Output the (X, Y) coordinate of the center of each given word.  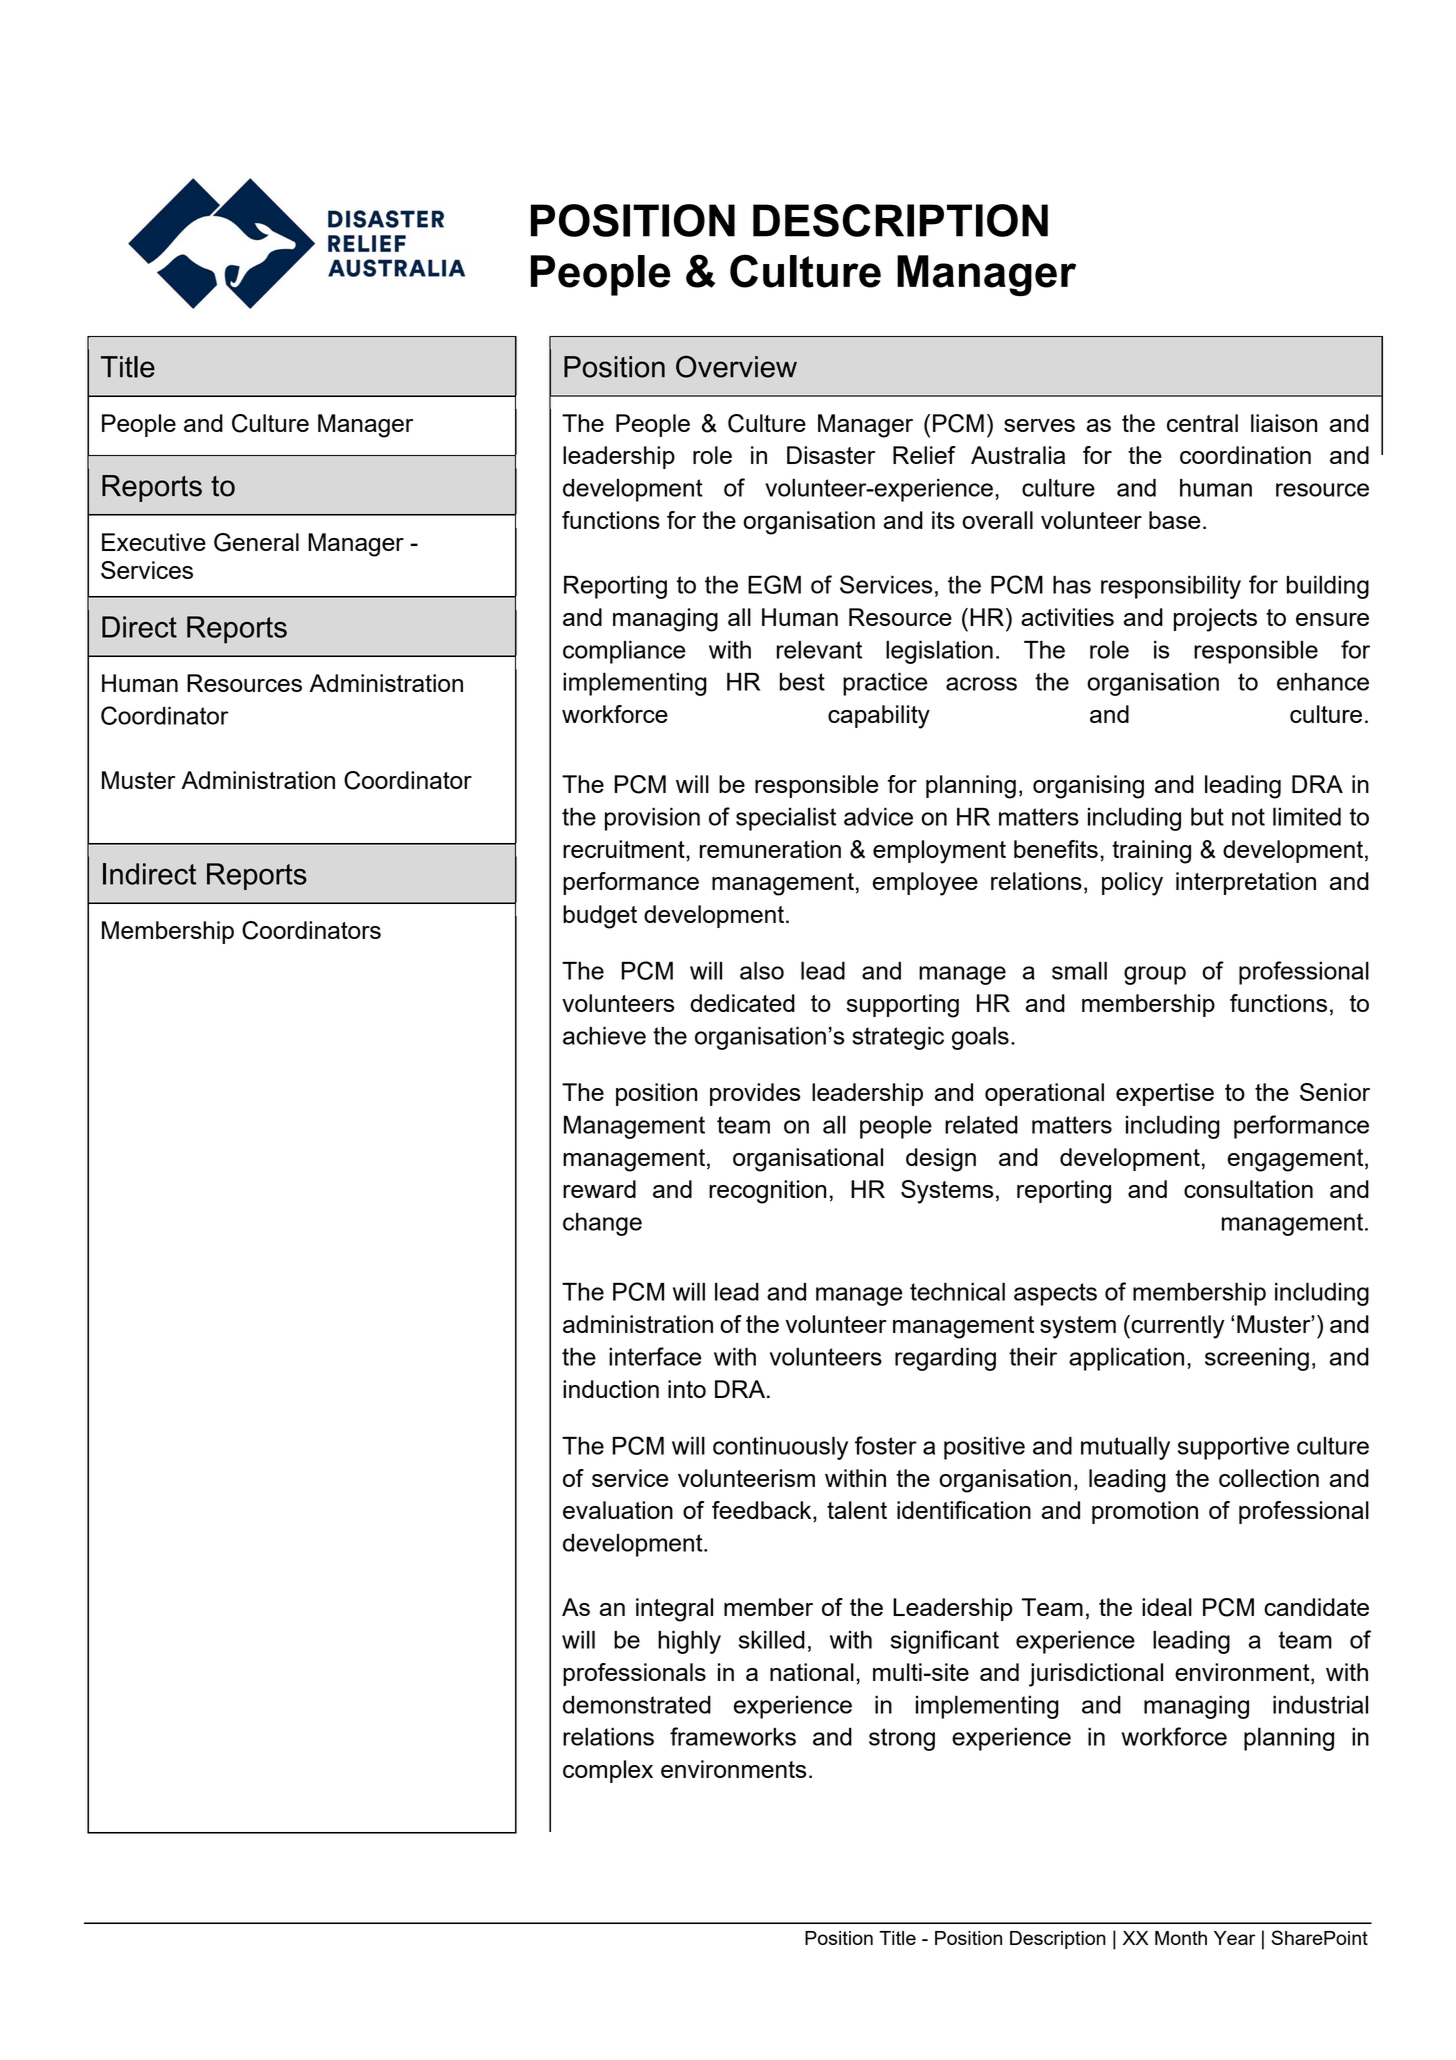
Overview (736, 366)
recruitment (625, 849)
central (1202, 423)
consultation (1248, 1189)
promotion (1145, 1512)
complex (608, 1771)
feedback (763, 1511)
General (256, 542)
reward (599, 1189)
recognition (767, 1192)
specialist (786, 819)
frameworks (733, 1736)
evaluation (618, 1510)
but (1207, 816)
